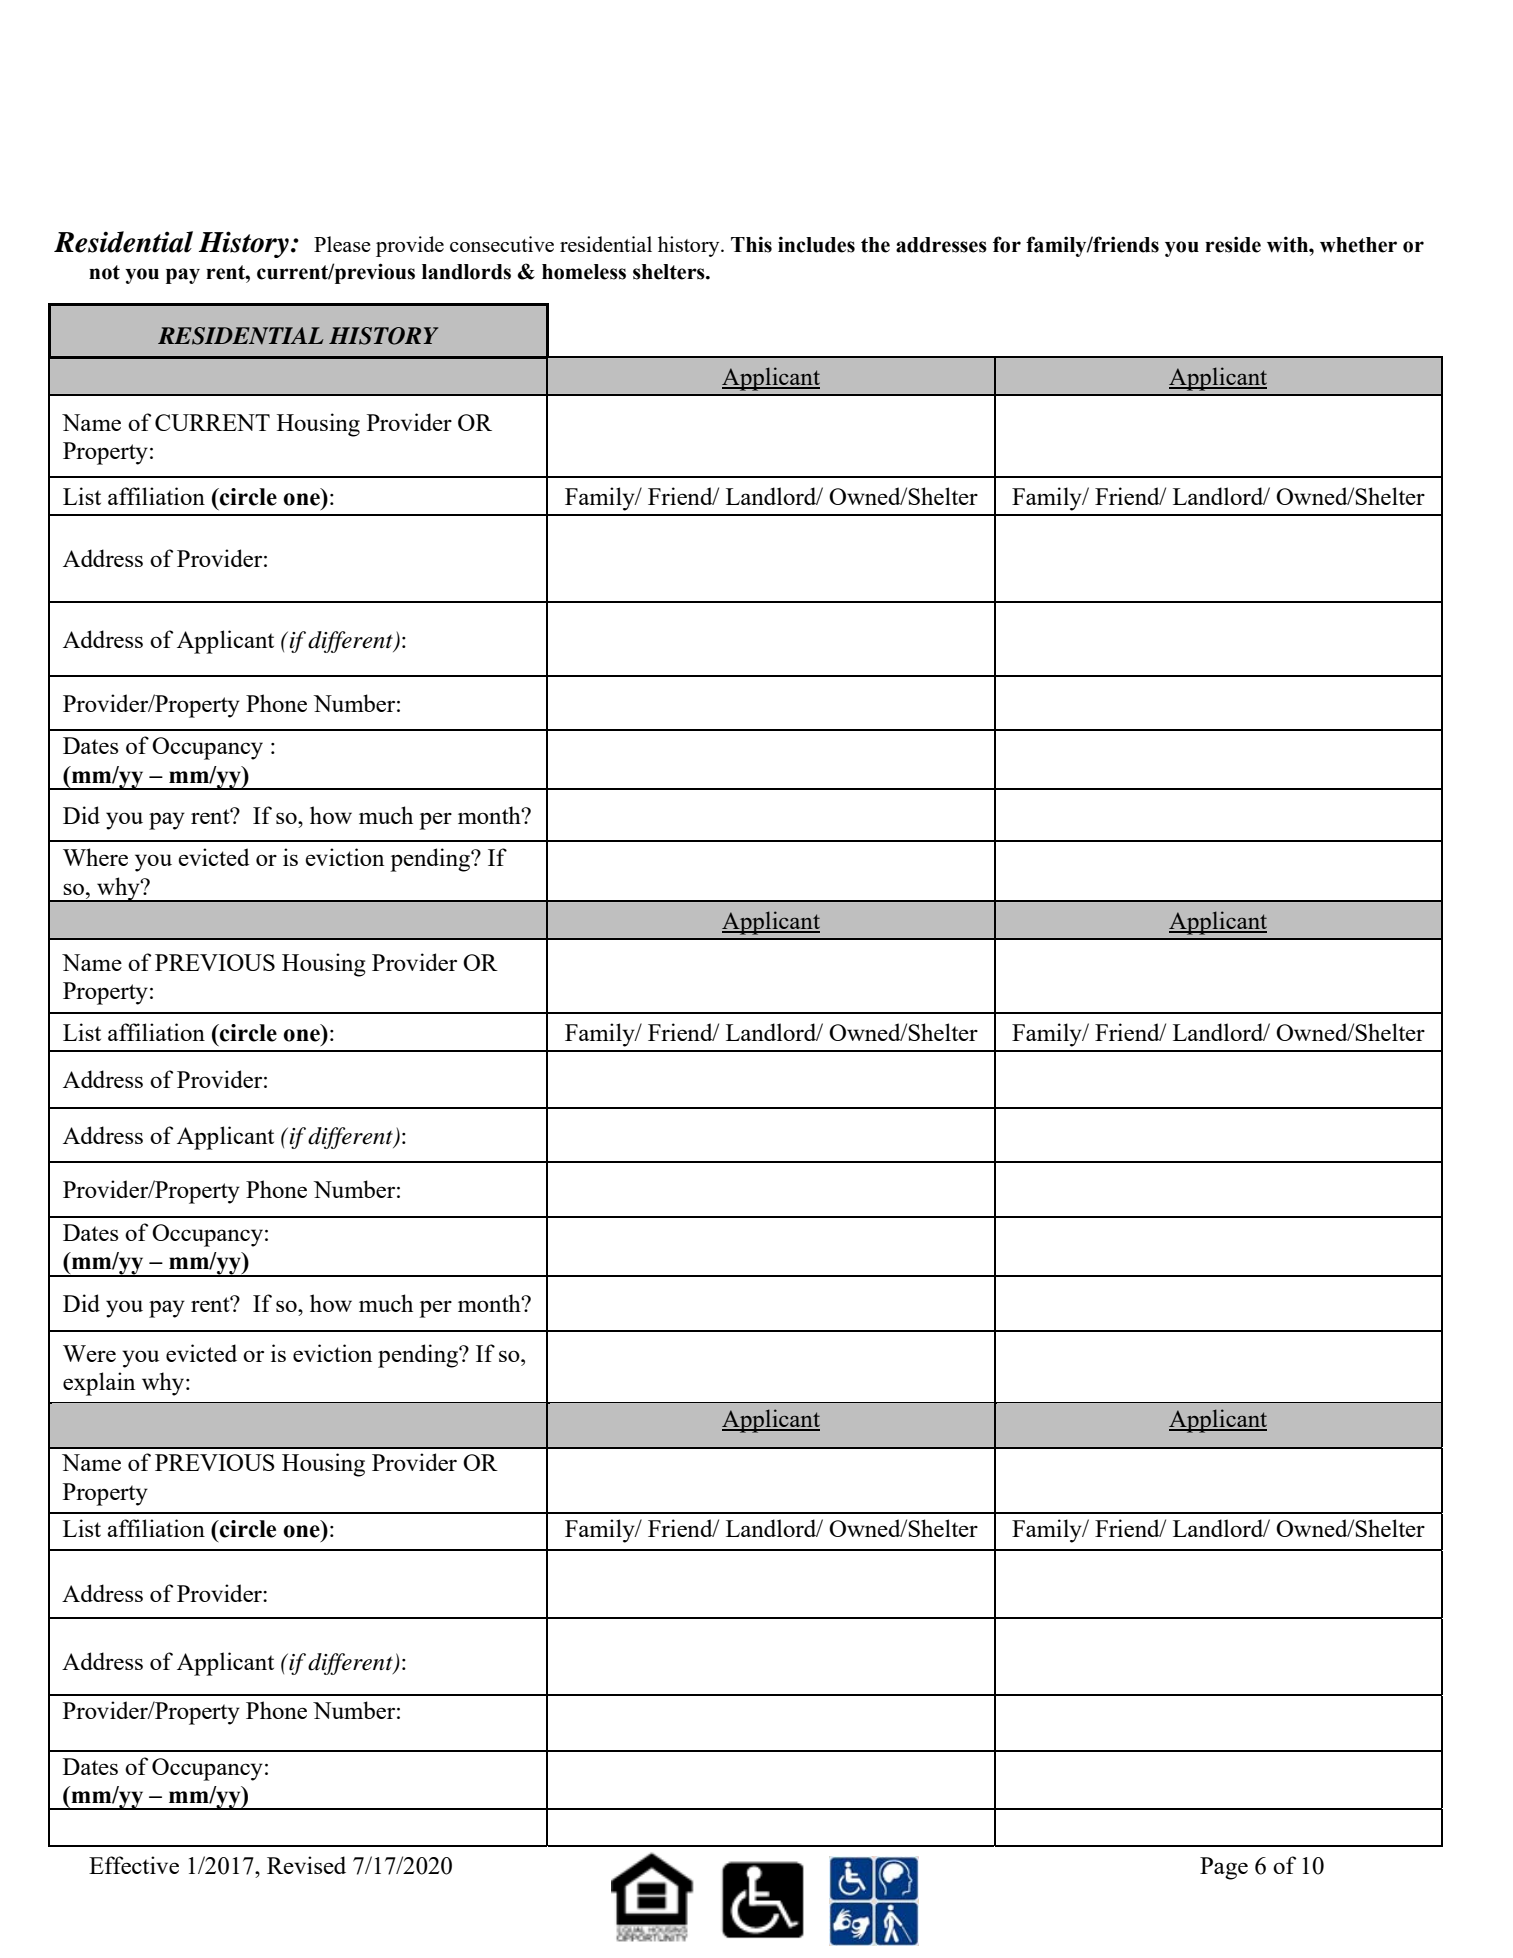  What do you see at coordinates (99, 1384) in the document?
I see `explain` at bounding box center [99, 1384].
